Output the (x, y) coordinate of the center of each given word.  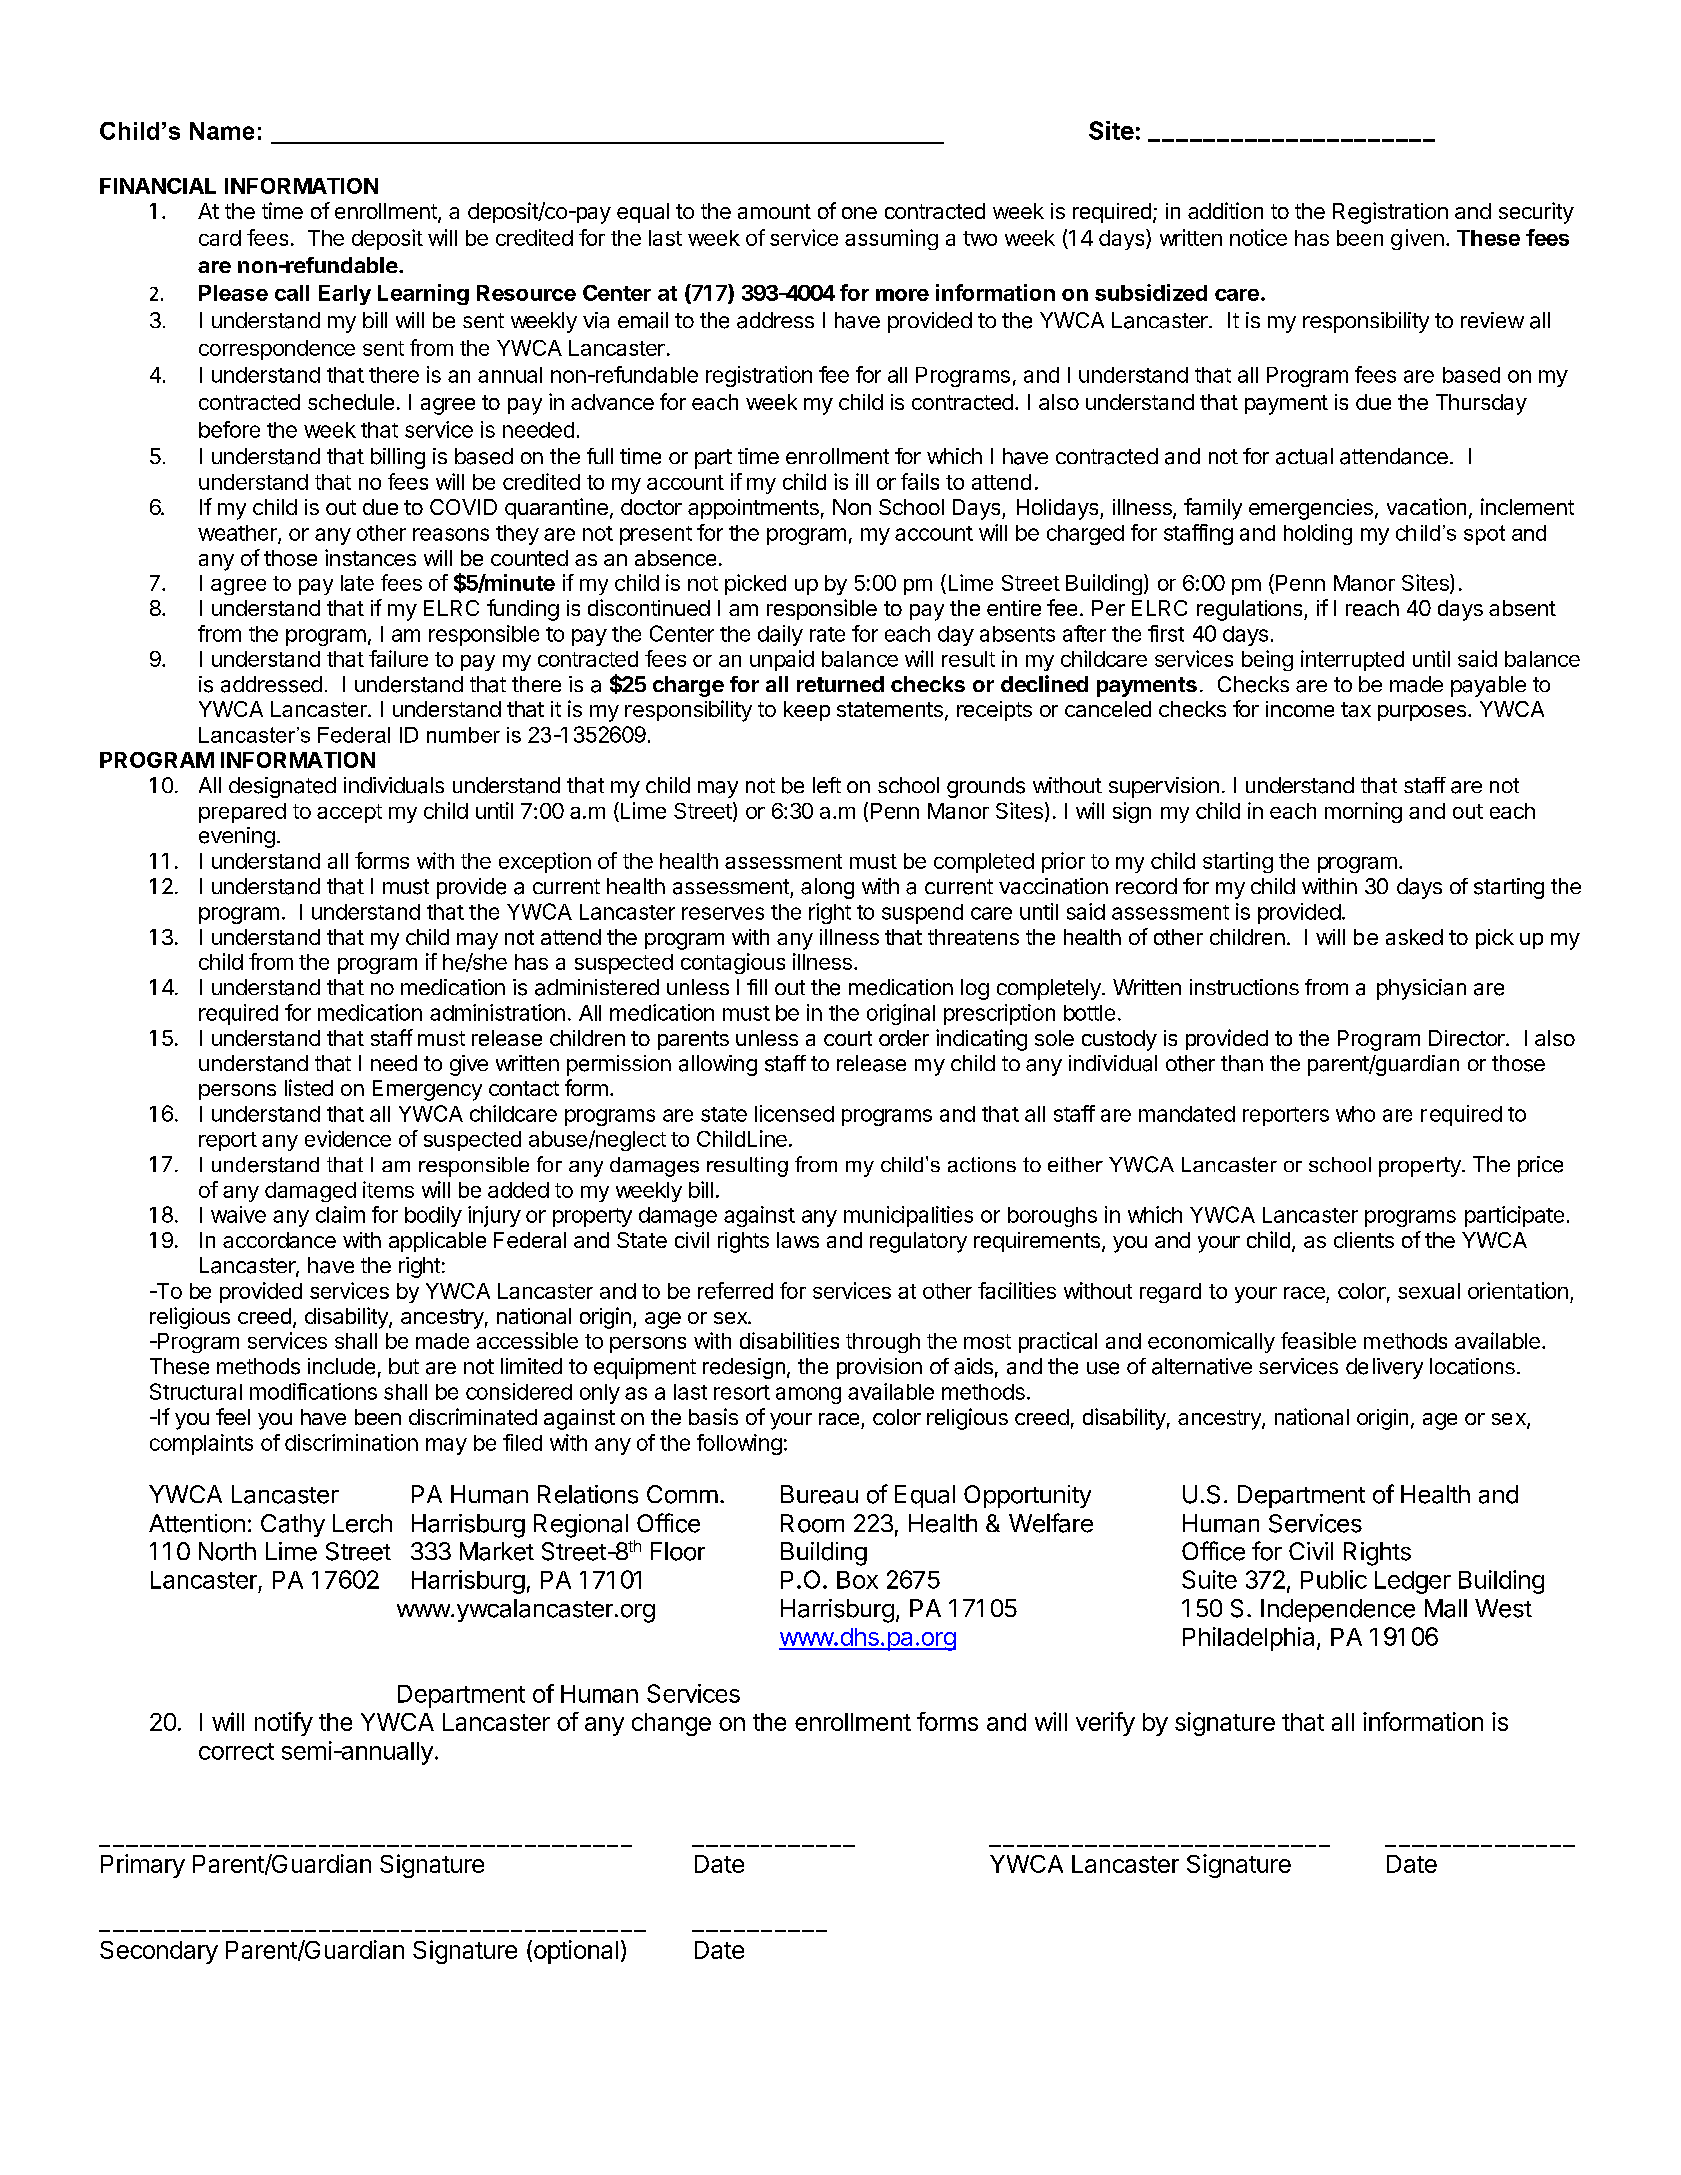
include (341, 1366)
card (220, 238)
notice (1258, 237)
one (859, 213)
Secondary (159, 1952)
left (827, 785)
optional (574, 1952)
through (883, 1343)
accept (349, 813)
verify (1105, 1724)
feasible (1318, 1340)
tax (1356, 709)
